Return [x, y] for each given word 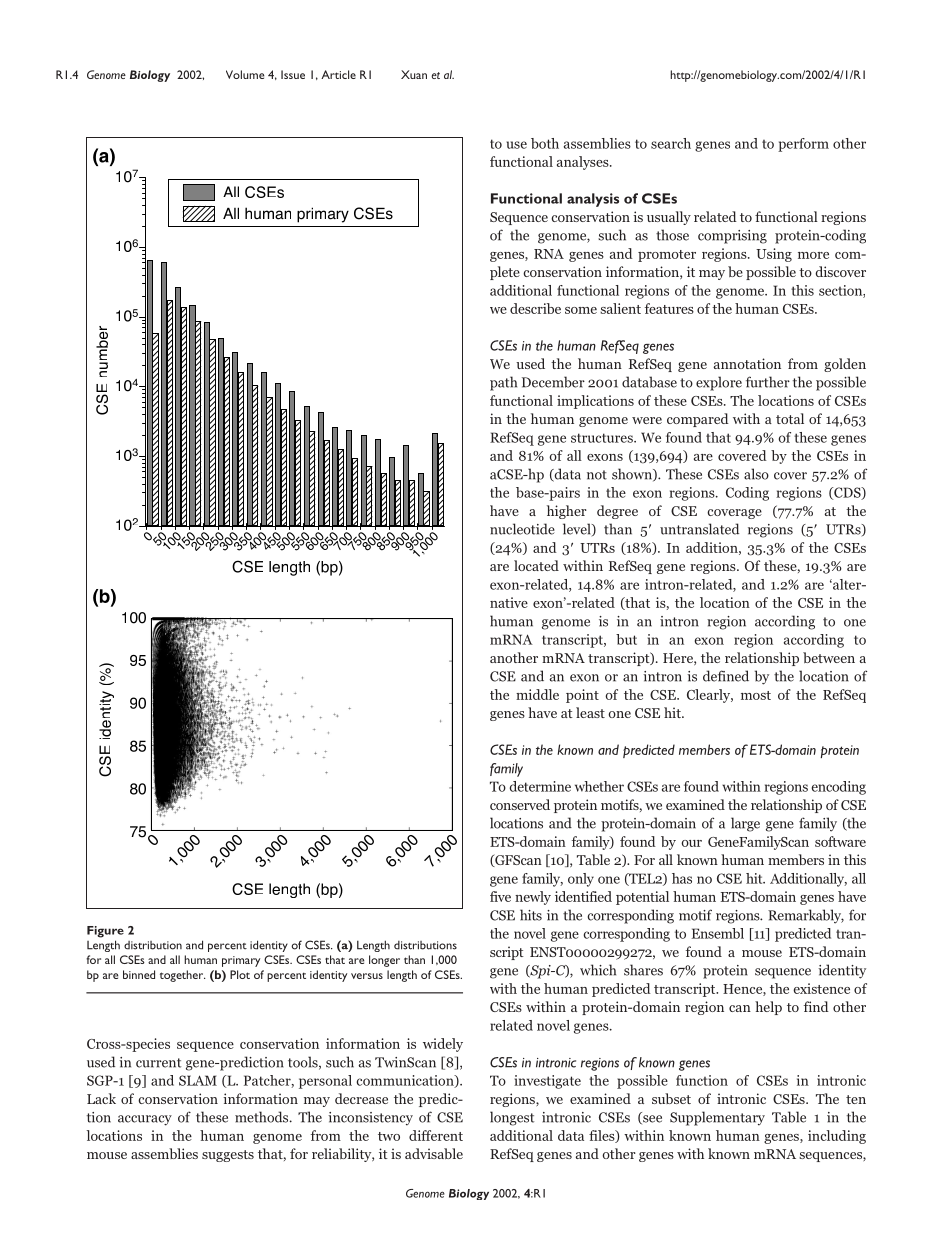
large [745, 824]
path [503, 383]
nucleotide [522, 529]
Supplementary [717, 1118]
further [768, 382]
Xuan [414, 74]
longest [512, 1118]
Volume [245, 74]
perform [803, 145]
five [500, 896]
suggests [228, 1156]
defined [726, 676]
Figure [105, 932]
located [536, 565]
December [553, 382]
